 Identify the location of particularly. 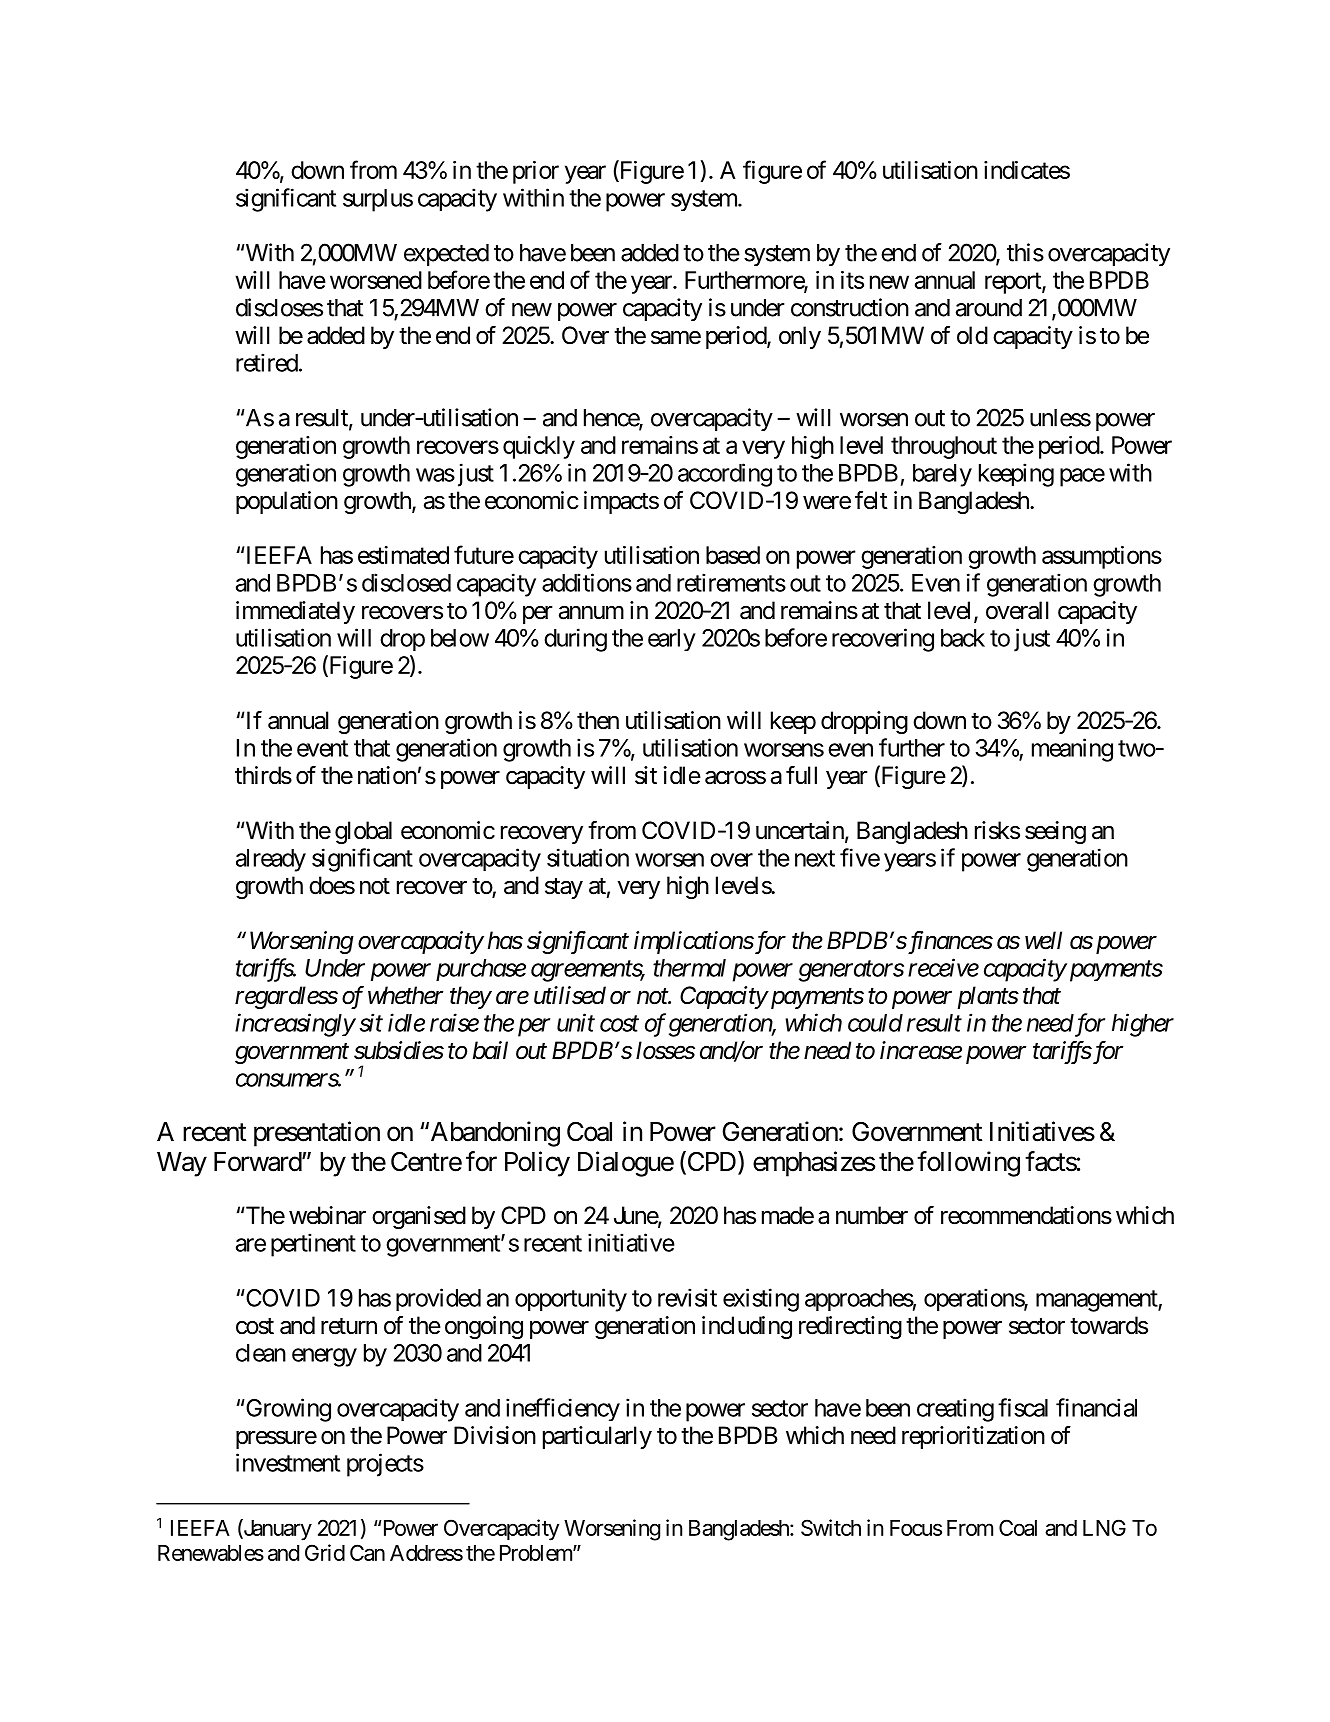
(597, 1437).
